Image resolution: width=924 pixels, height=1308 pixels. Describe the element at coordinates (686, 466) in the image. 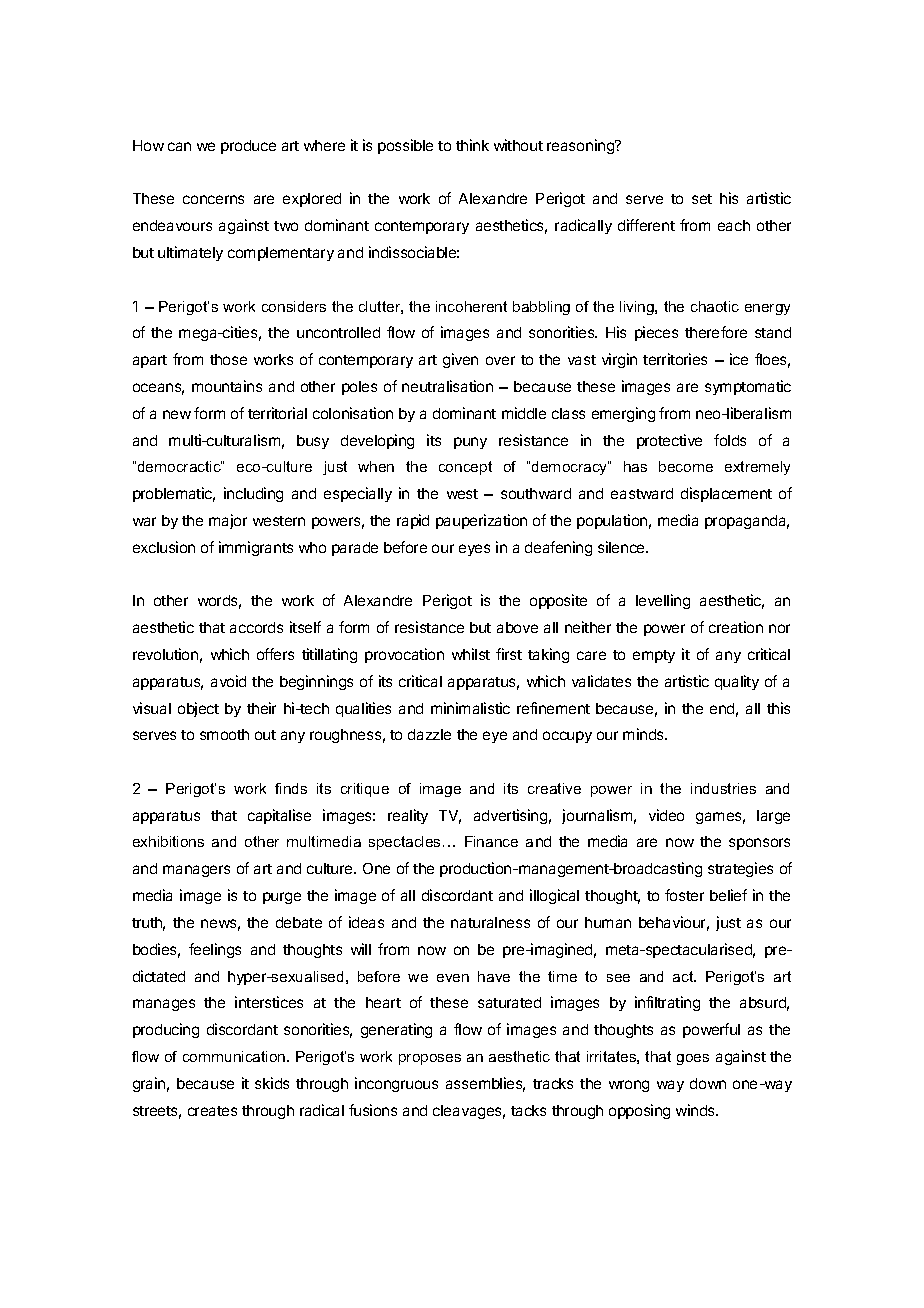

I see `become` at that location.
